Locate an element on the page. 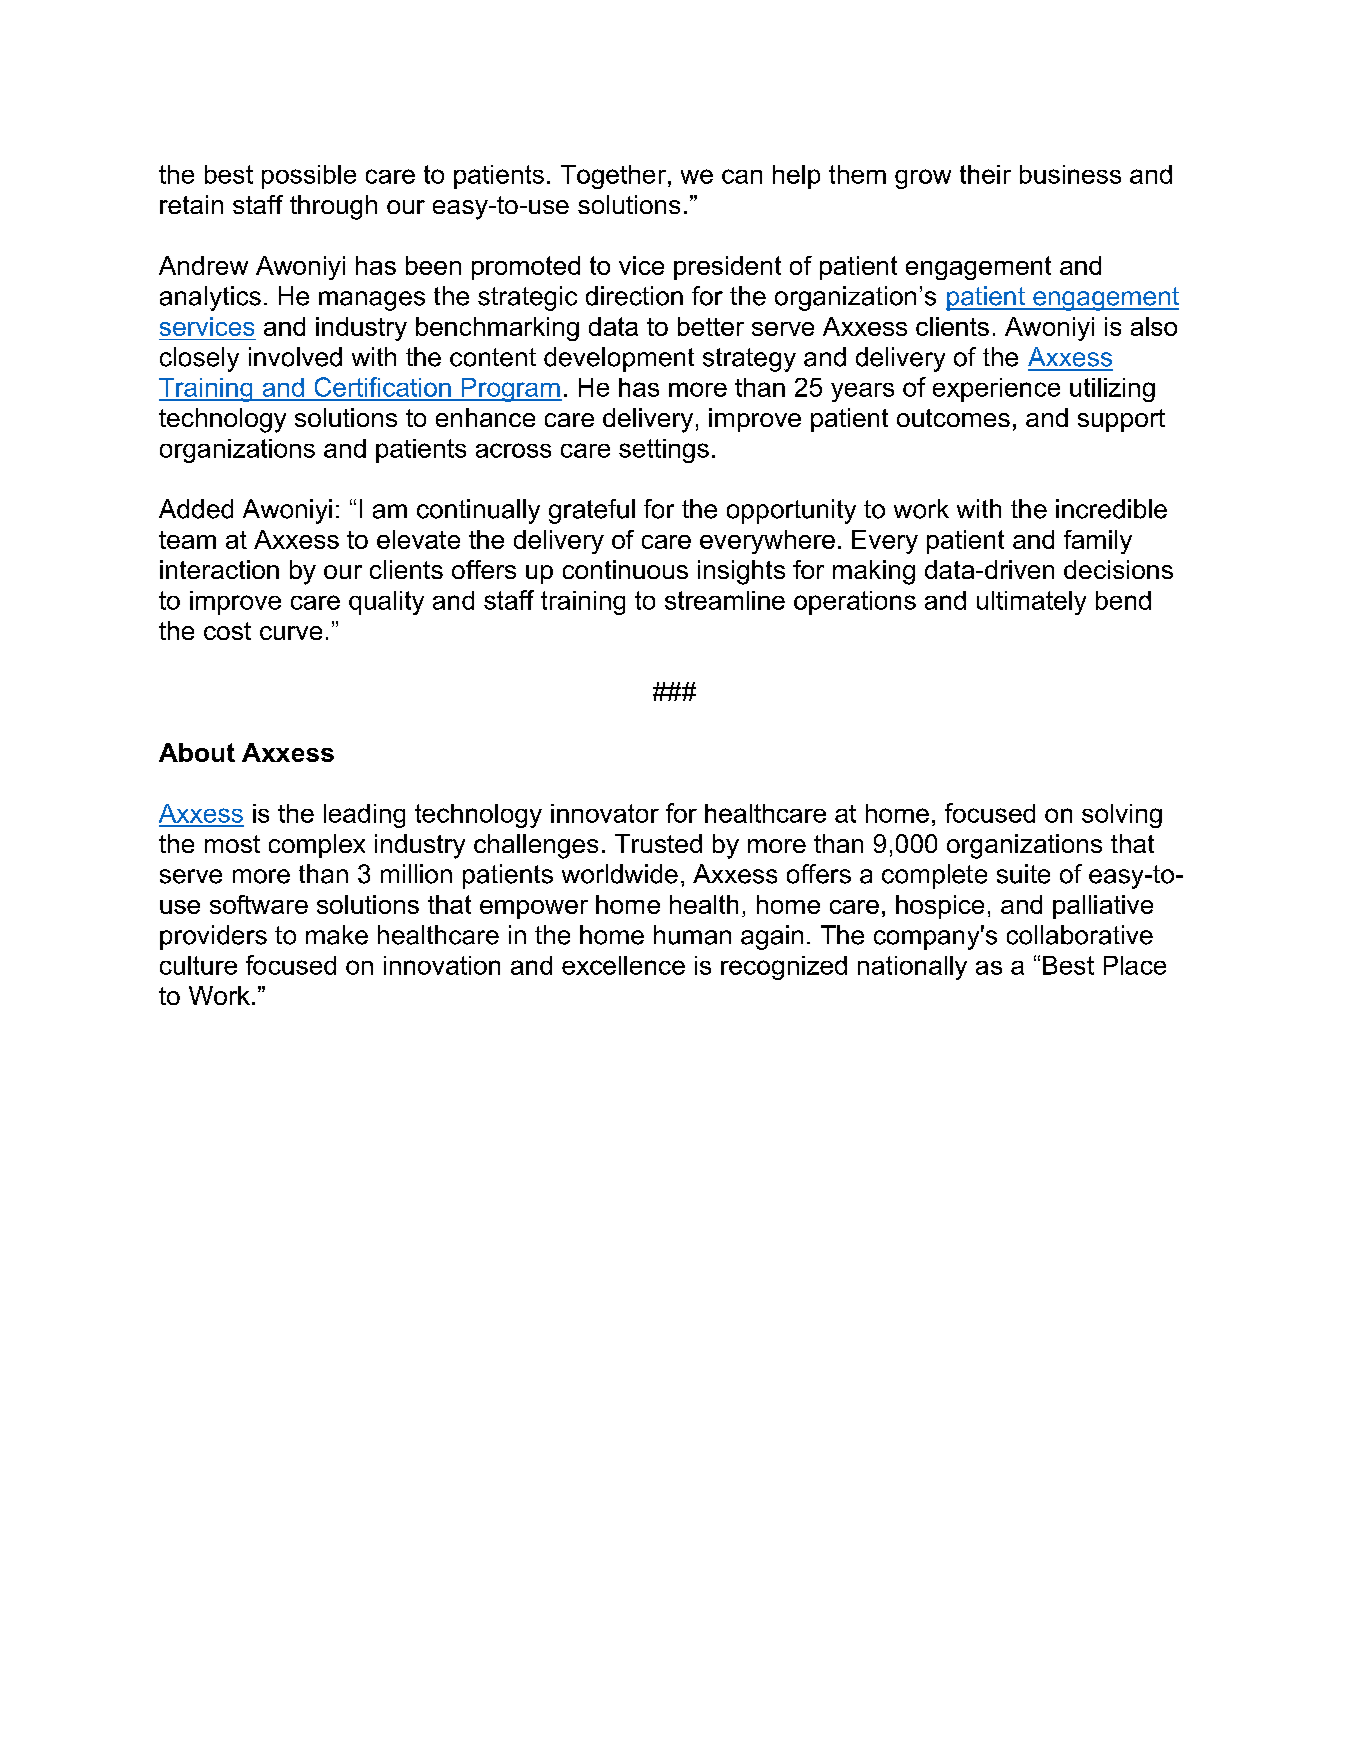 The width and height of the document is (1349, 1746). Together is located at coordinates (615, 177).
